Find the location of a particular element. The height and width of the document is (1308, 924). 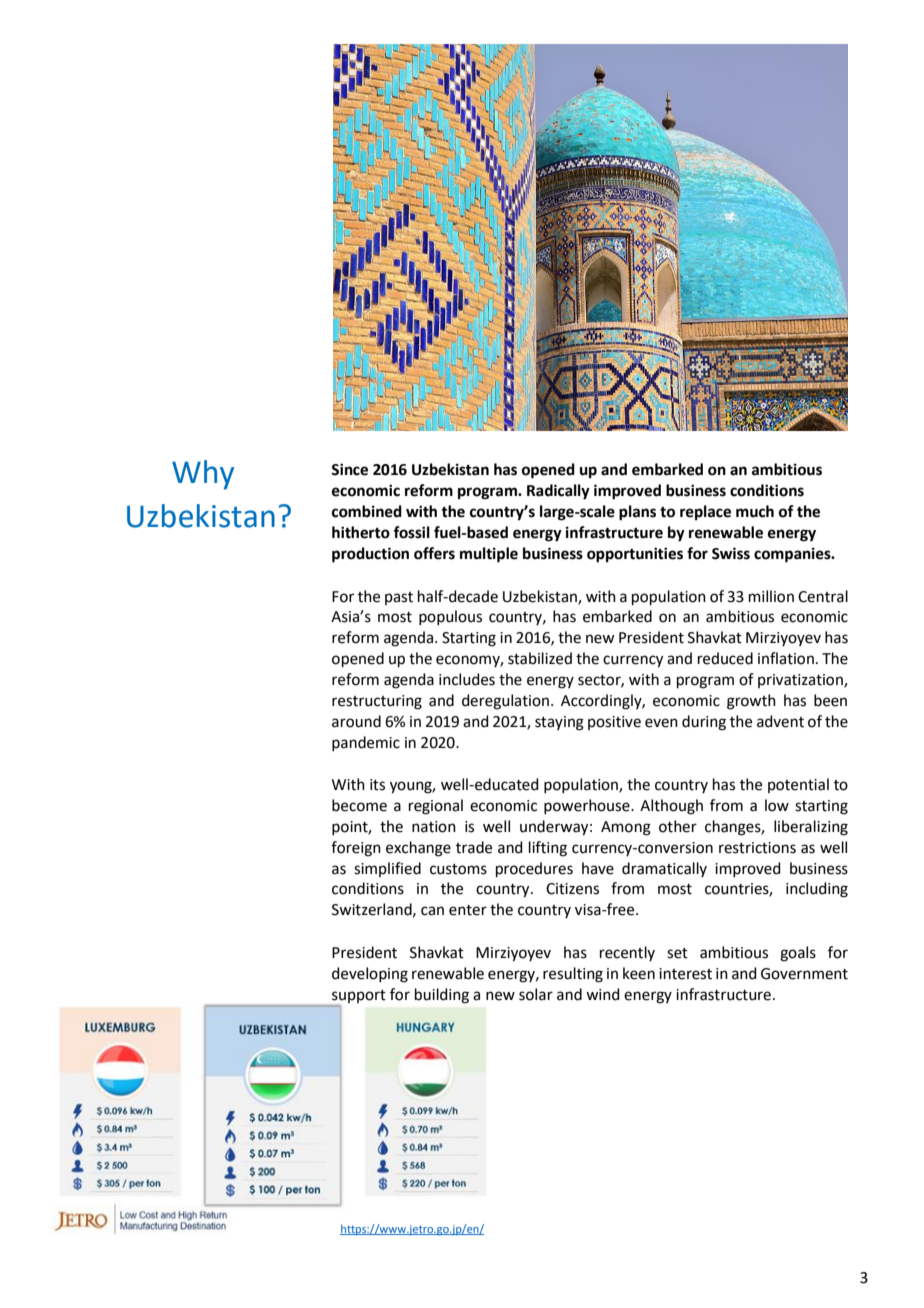

advent is located at coordinates (780, 721).
